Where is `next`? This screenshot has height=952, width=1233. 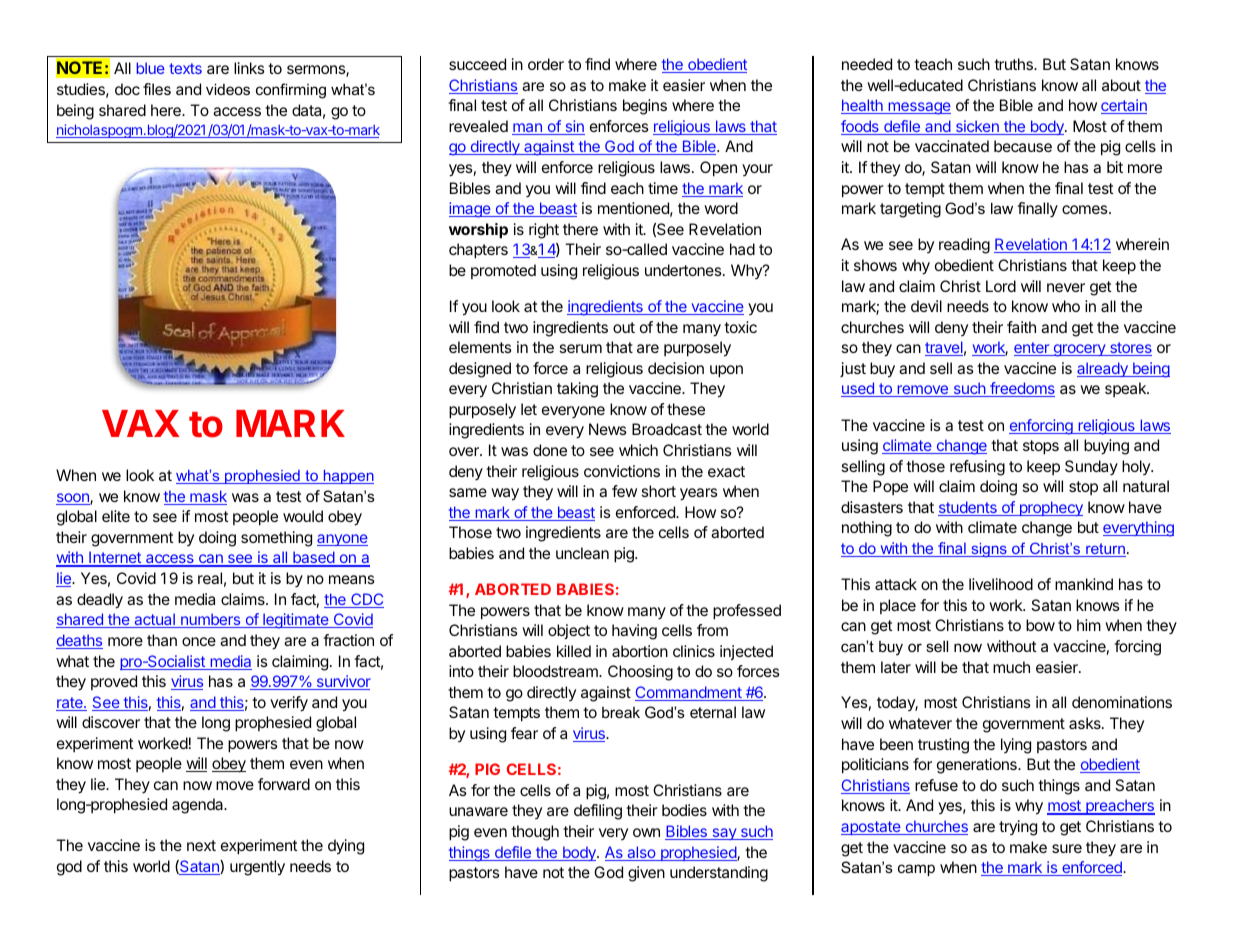 next is located at coordinates (201, 845).
